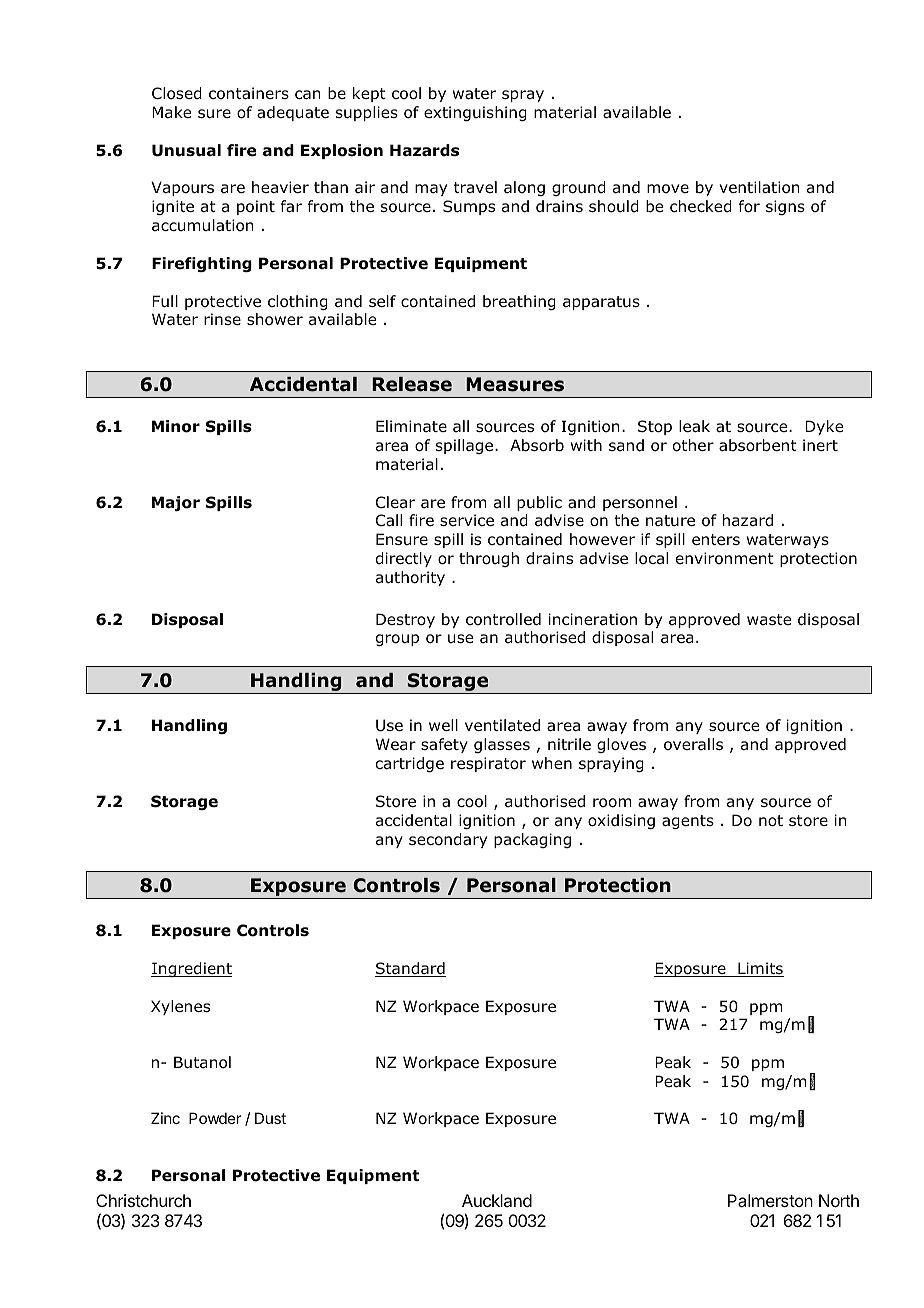 The width and height of the screenshot is (924, 1308). Describe the element at coordinates (397, 640) in the screenshot. I see `group` at that location.
